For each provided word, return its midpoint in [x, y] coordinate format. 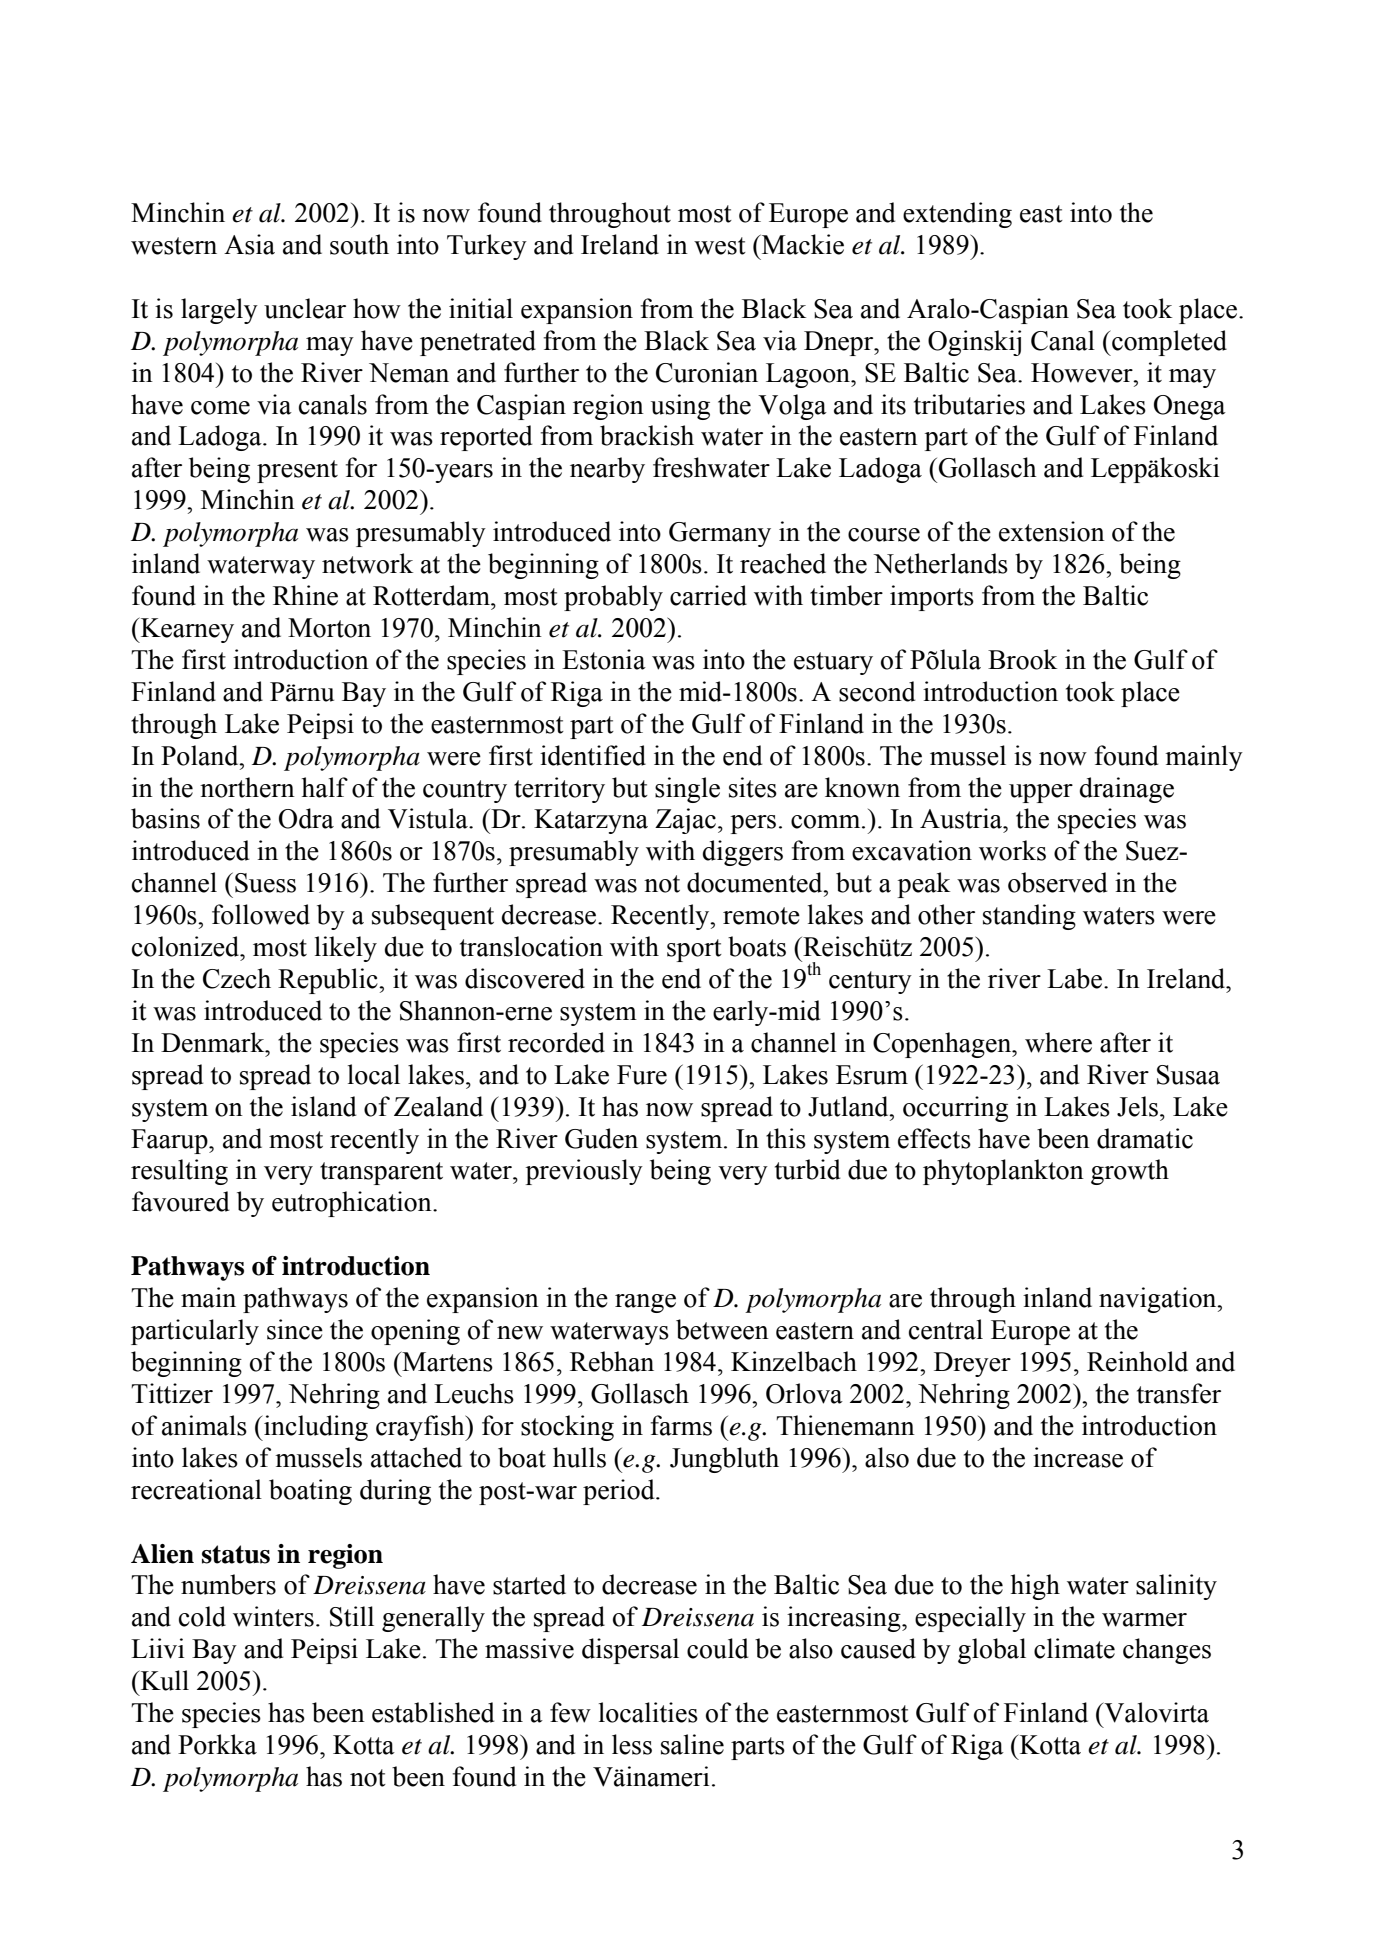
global [992, 1651]
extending [957, 215]
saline [692, 1744]
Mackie [802, 244]
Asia [249, 244]
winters [273, 1616]
